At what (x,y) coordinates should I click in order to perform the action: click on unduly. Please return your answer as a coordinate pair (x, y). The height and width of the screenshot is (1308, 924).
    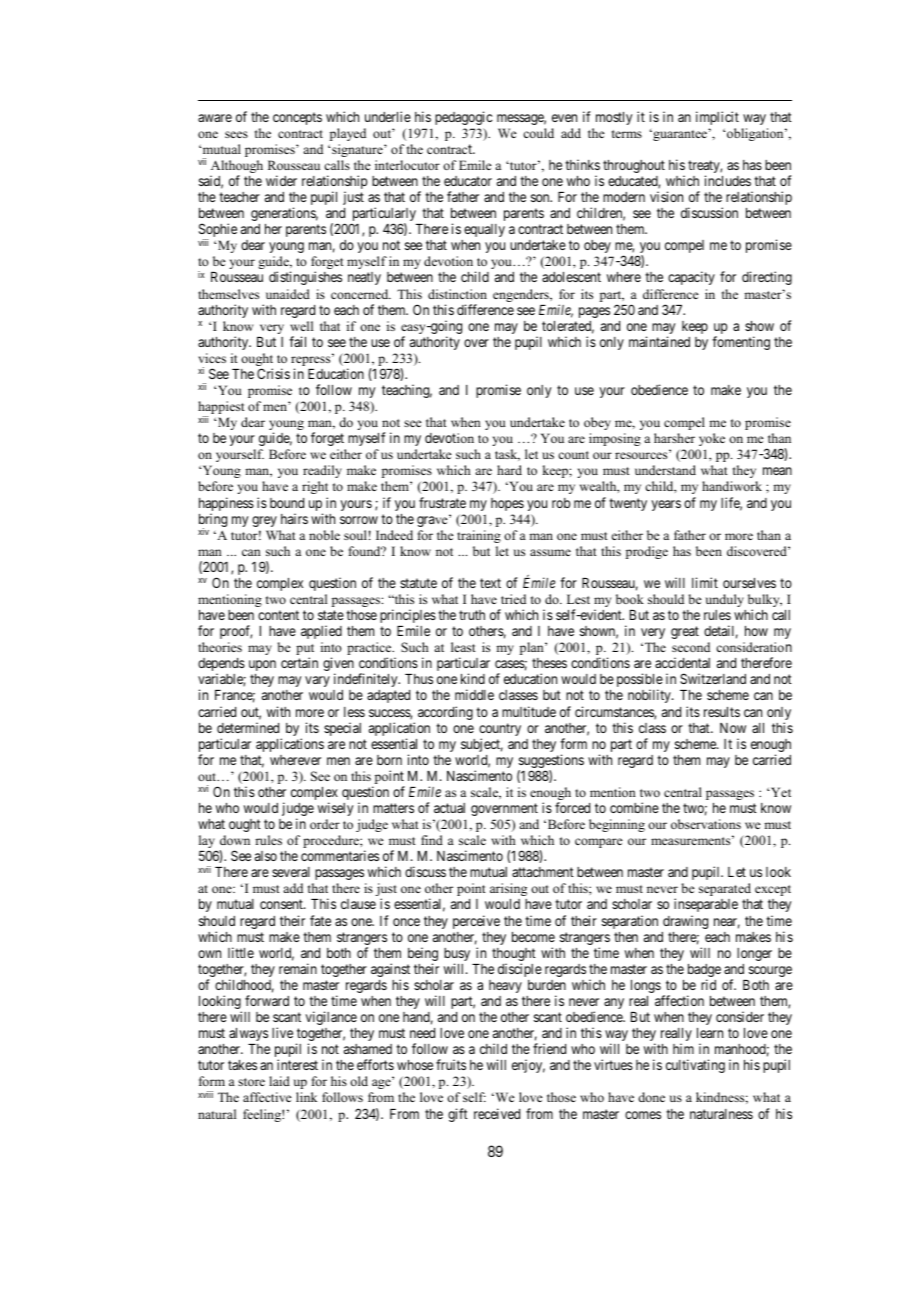
    Looking at the image, I should click on (725, 600).
